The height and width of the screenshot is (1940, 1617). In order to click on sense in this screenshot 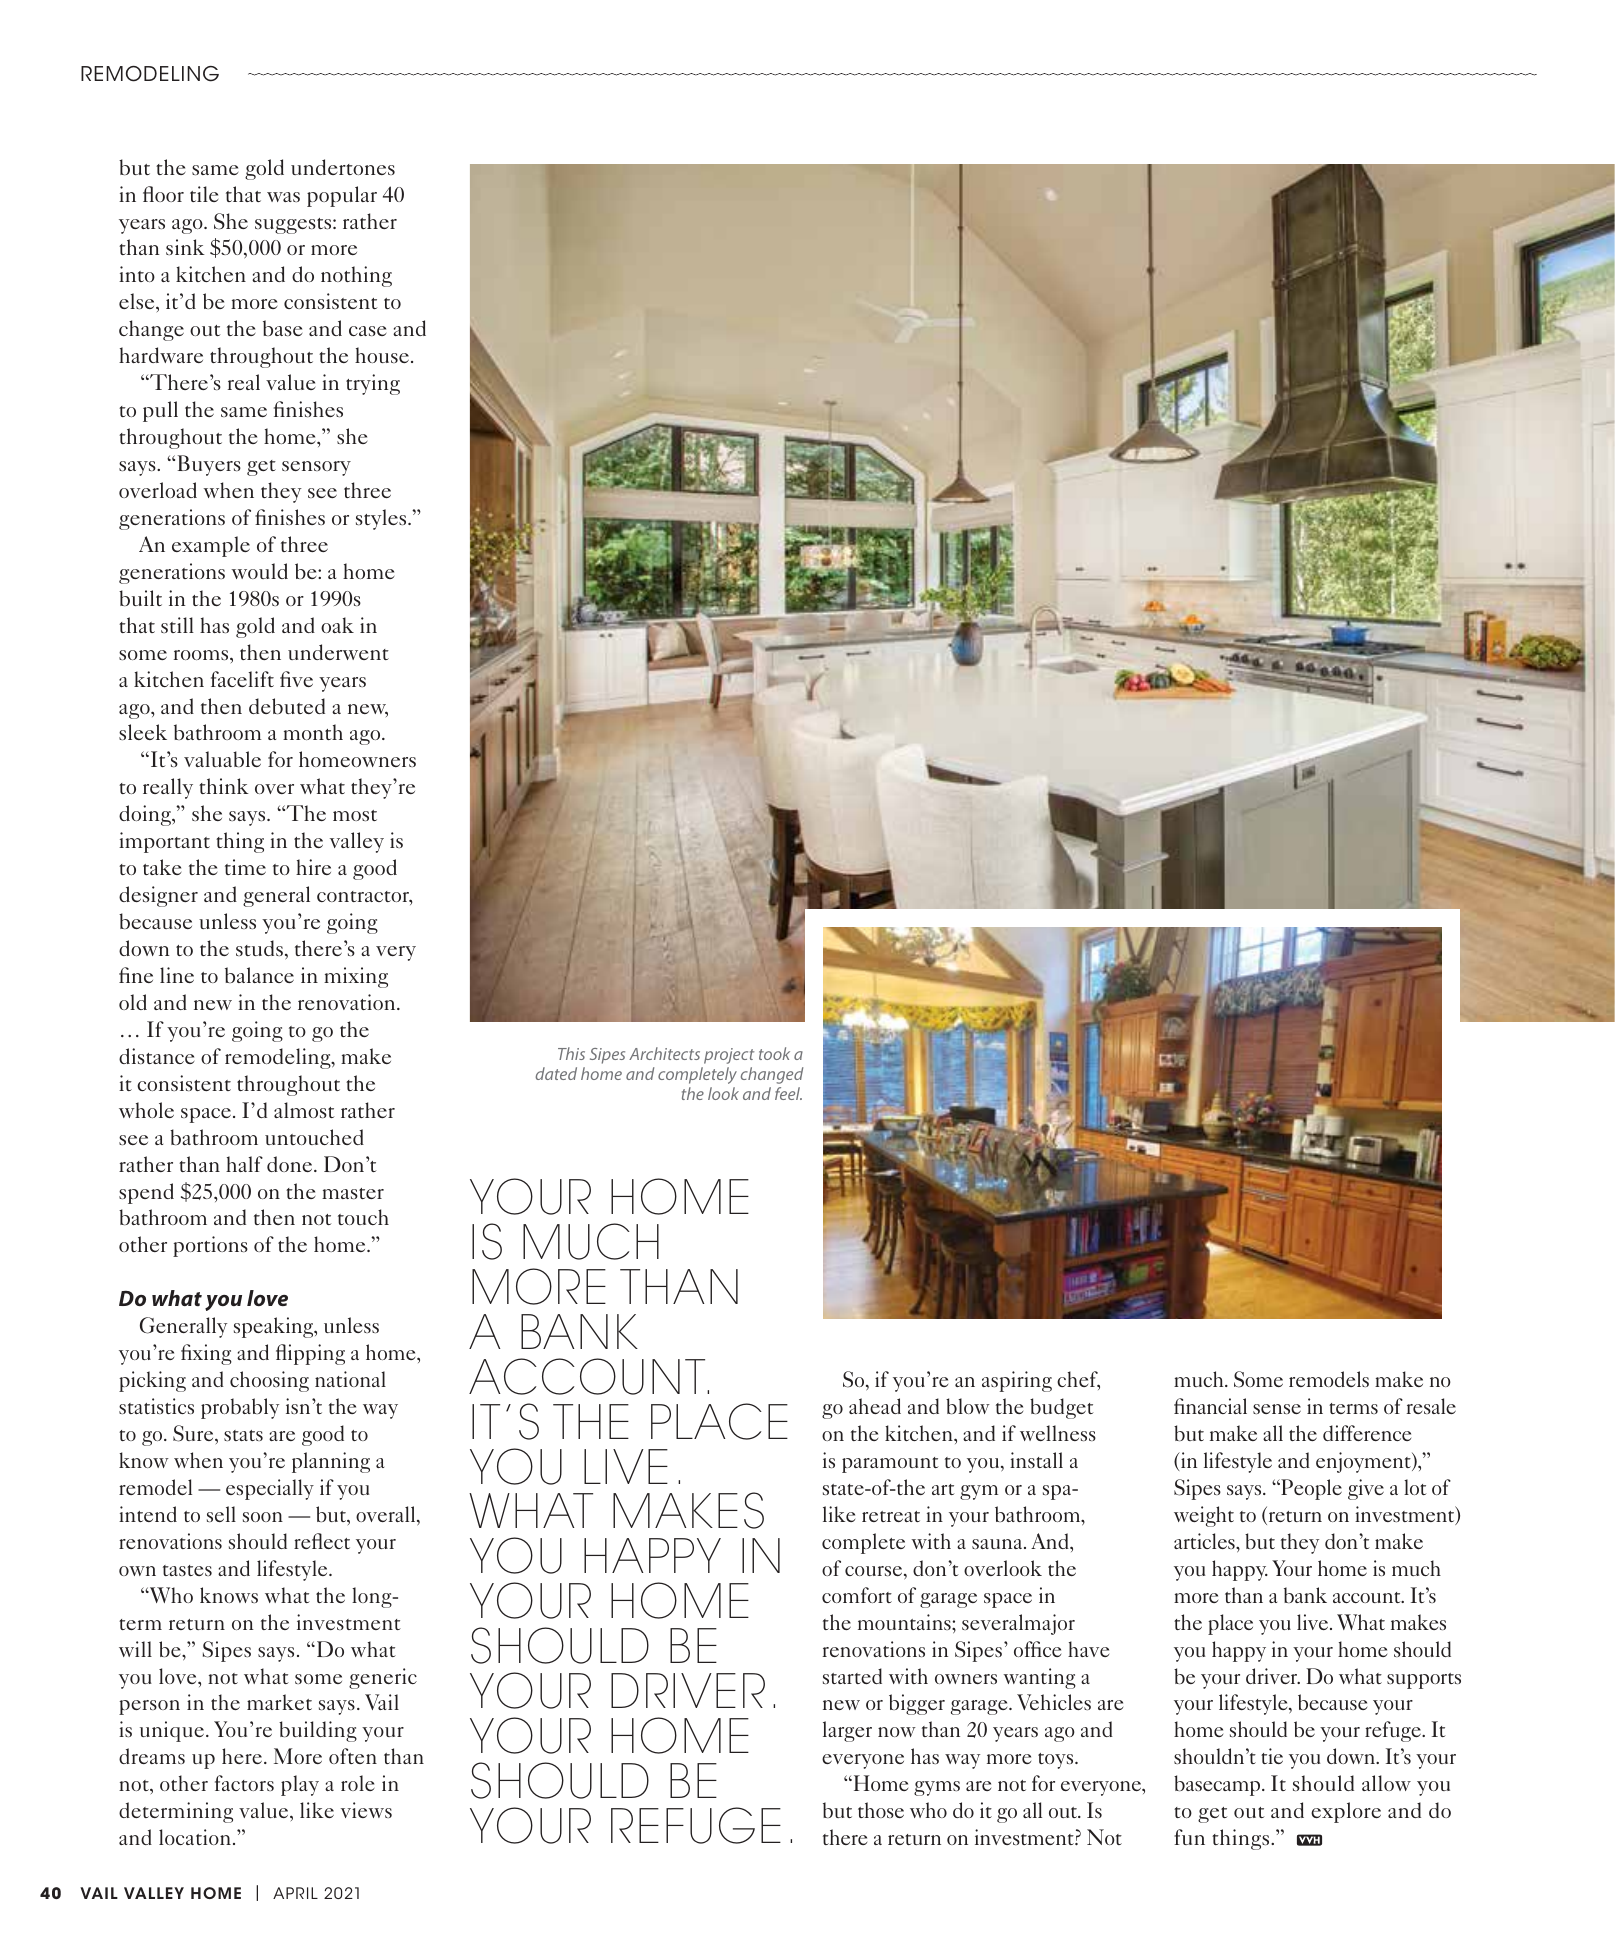, I will do `click(1277, 1409)`.
